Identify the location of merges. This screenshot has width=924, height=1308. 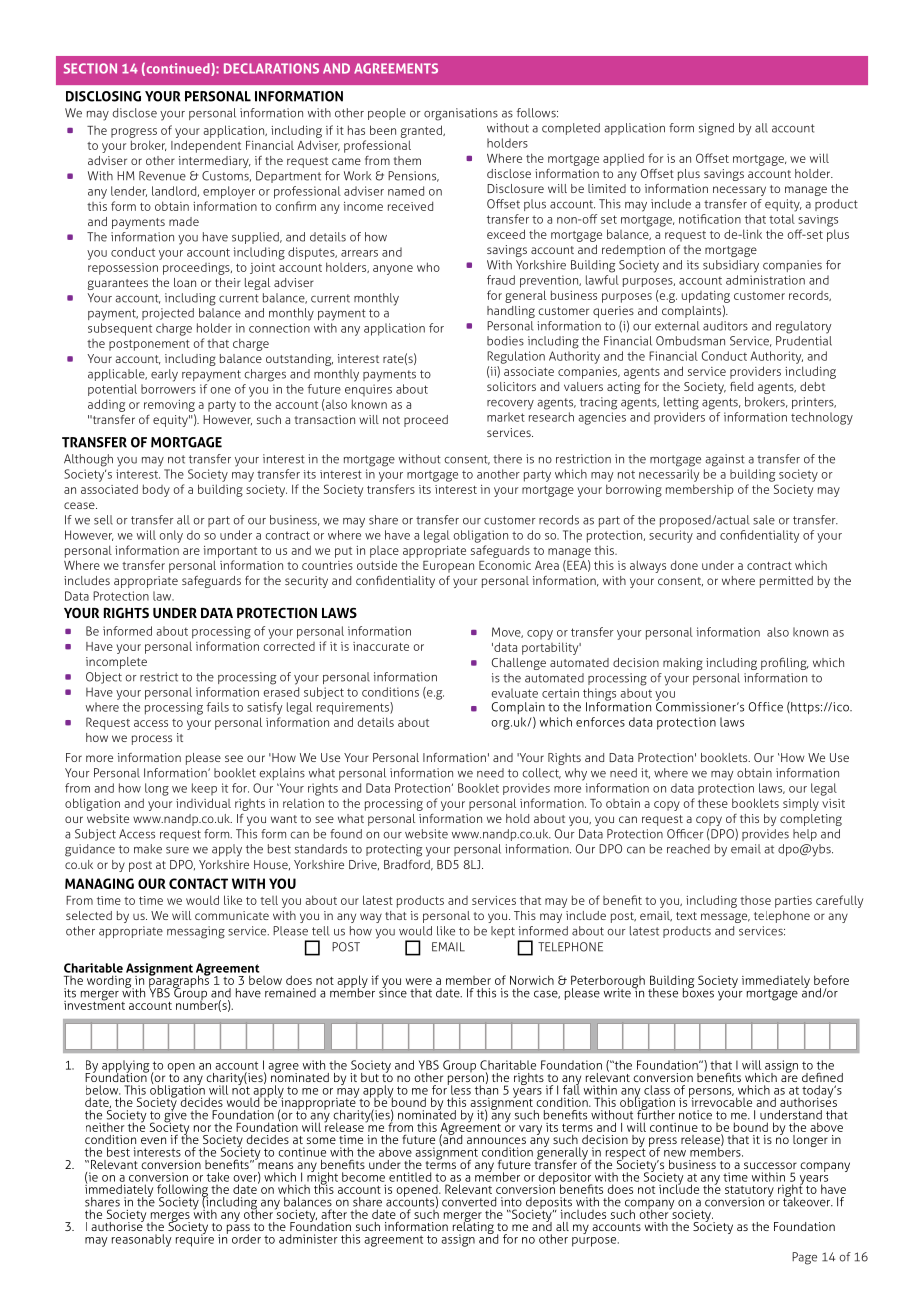
(169, 1218).
